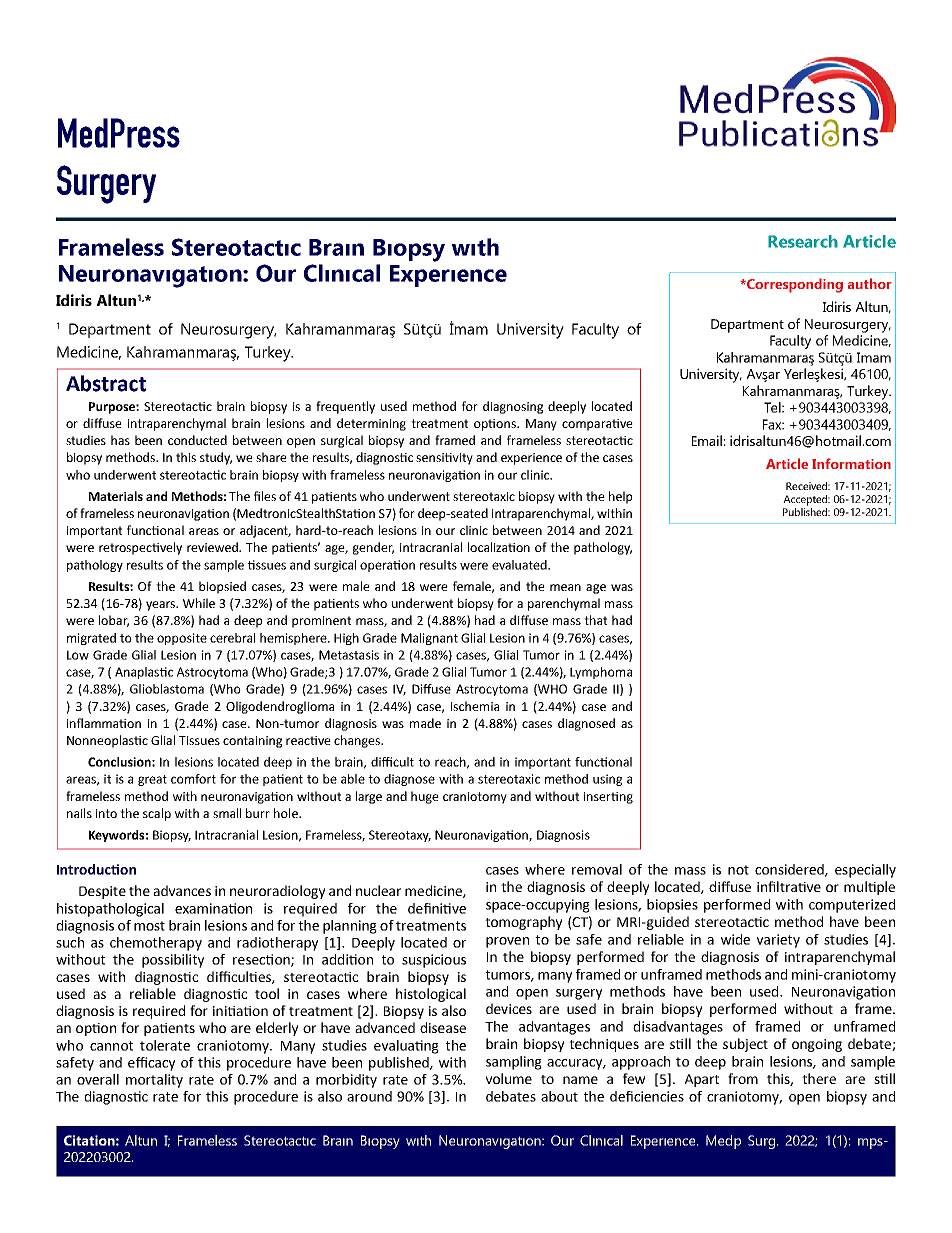 This screenshot has width=952, height=1233. Describe the element at coordinates (513, 407) in the screenshot. I see `diagnosing` at that location.
